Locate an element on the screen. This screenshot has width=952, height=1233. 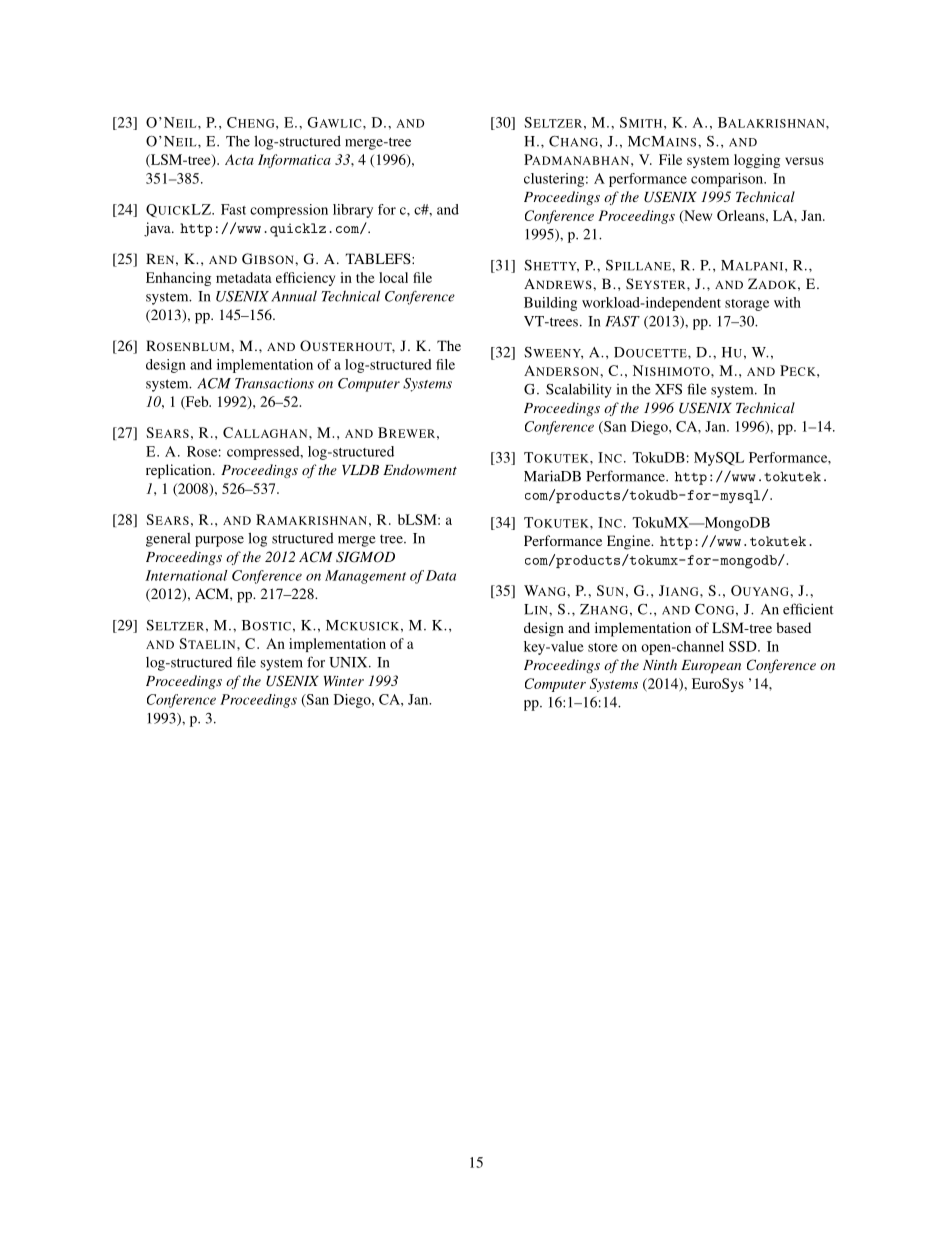
XFS is located at coordinates (668, 389).
